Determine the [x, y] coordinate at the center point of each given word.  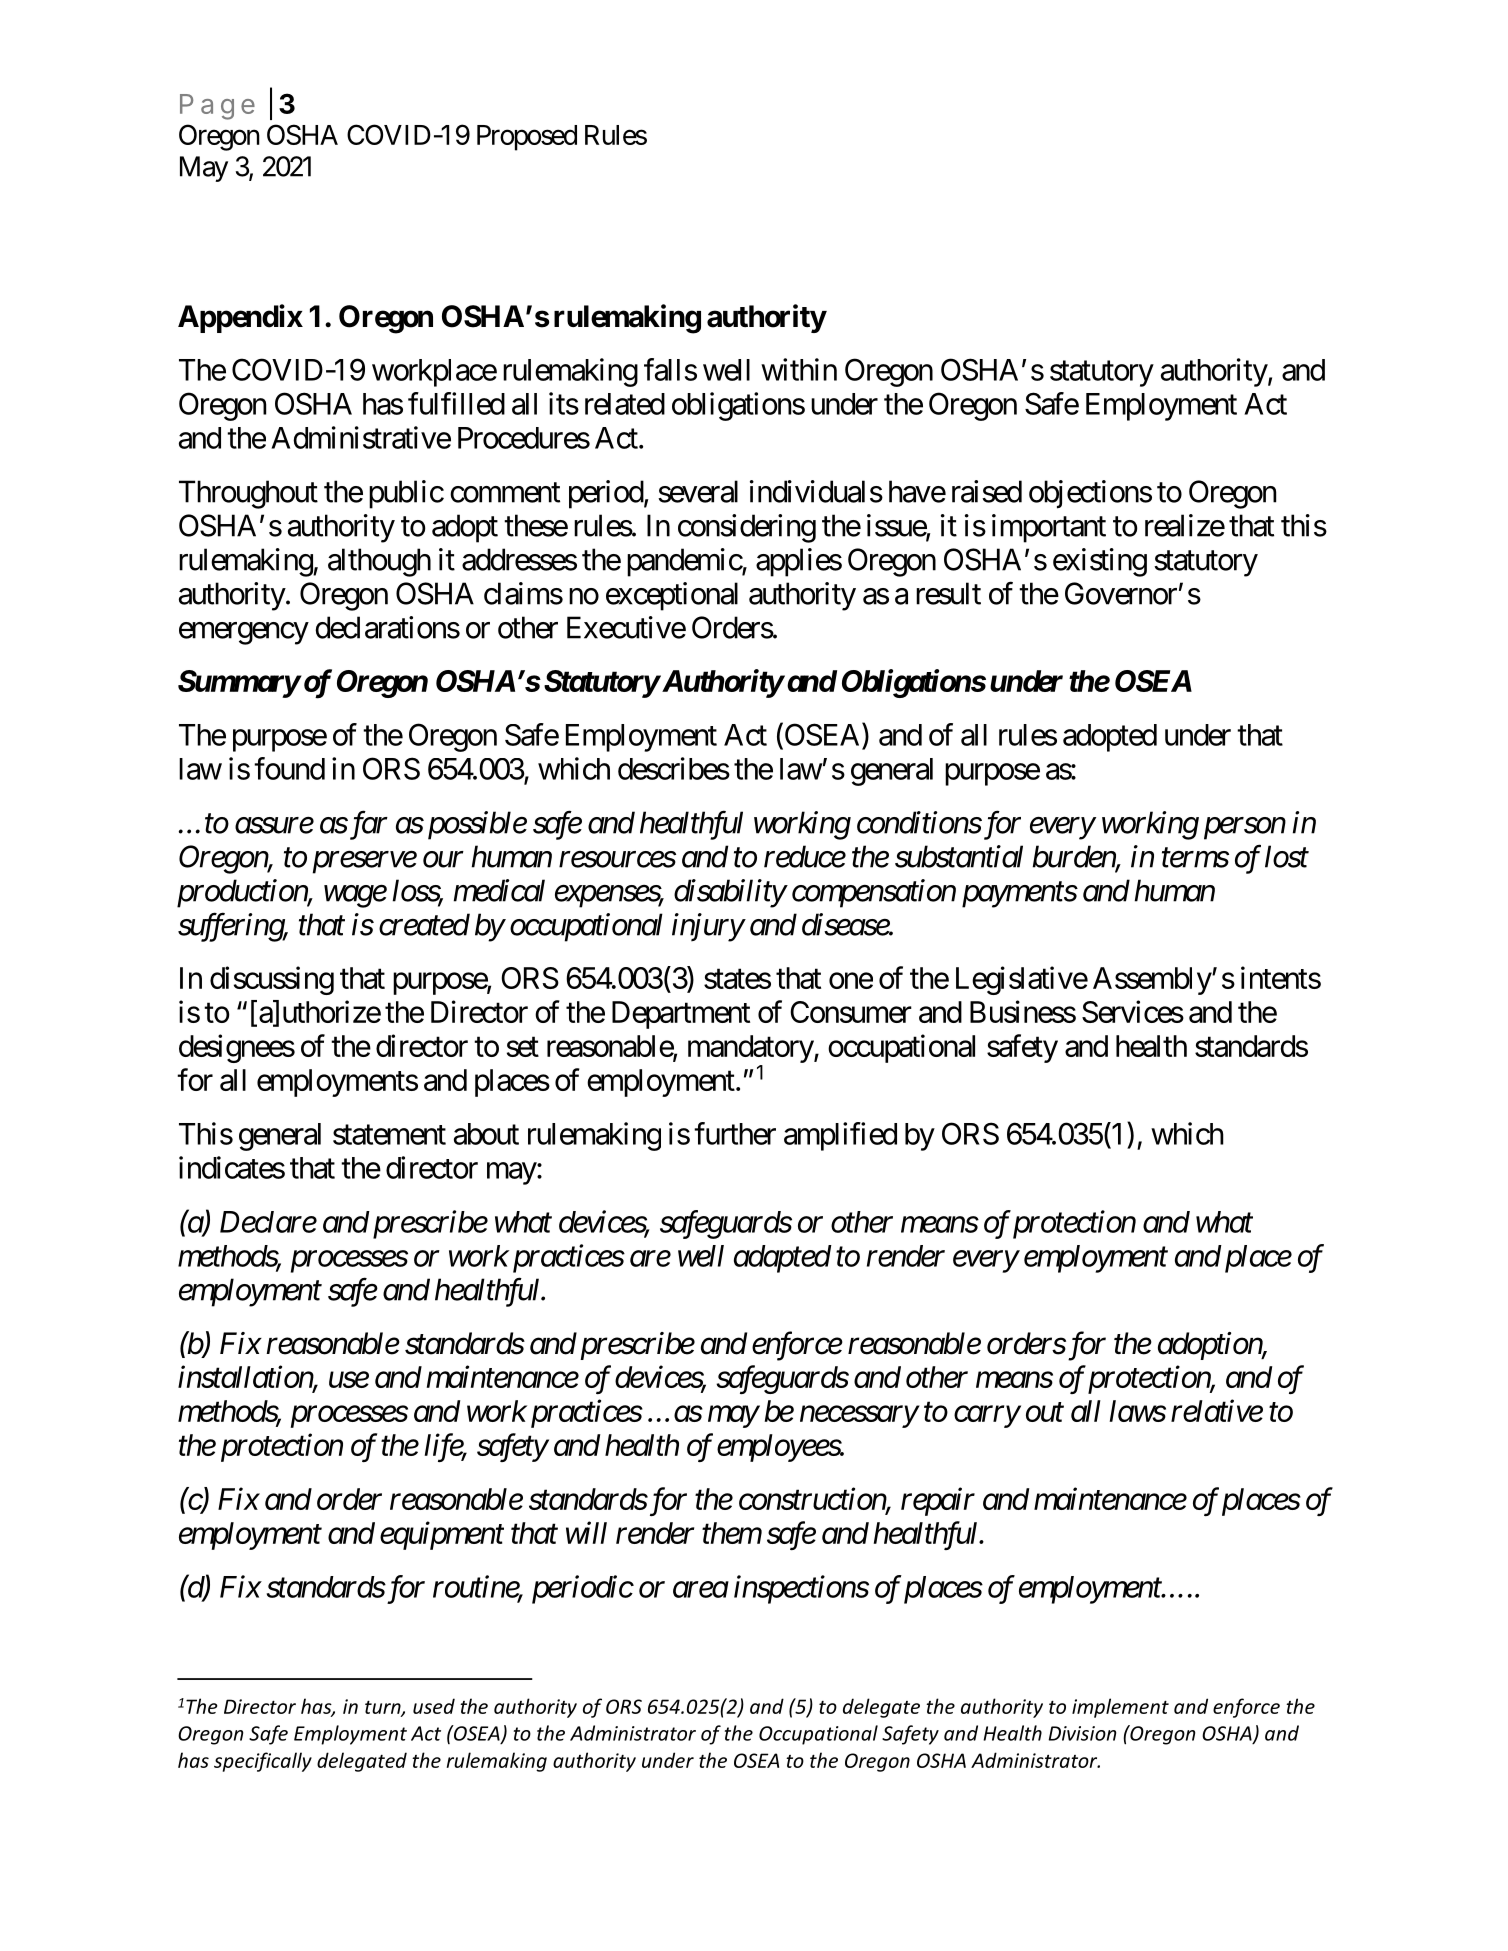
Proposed [527, 138]
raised [987, 491]
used [434, 1706]
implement [1120, 1708]
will [586, 1532]
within [799, 369]
